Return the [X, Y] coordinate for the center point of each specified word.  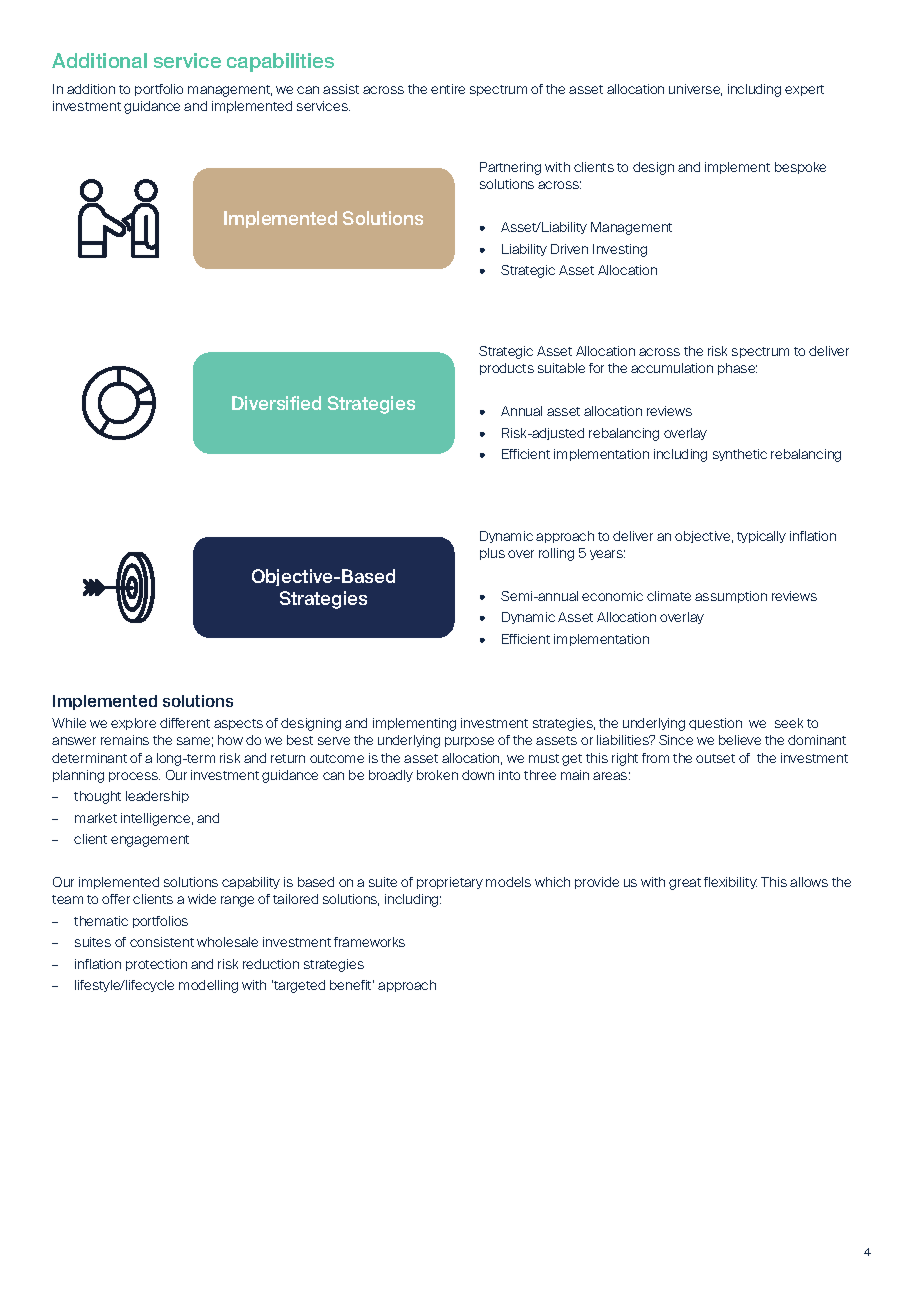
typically [761, 537]
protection [156, 965]
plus [492, 554]
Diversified [276, 403]
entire [448, 89]
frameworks [369, 942]
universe [695, 90]
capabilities [280, 62]
